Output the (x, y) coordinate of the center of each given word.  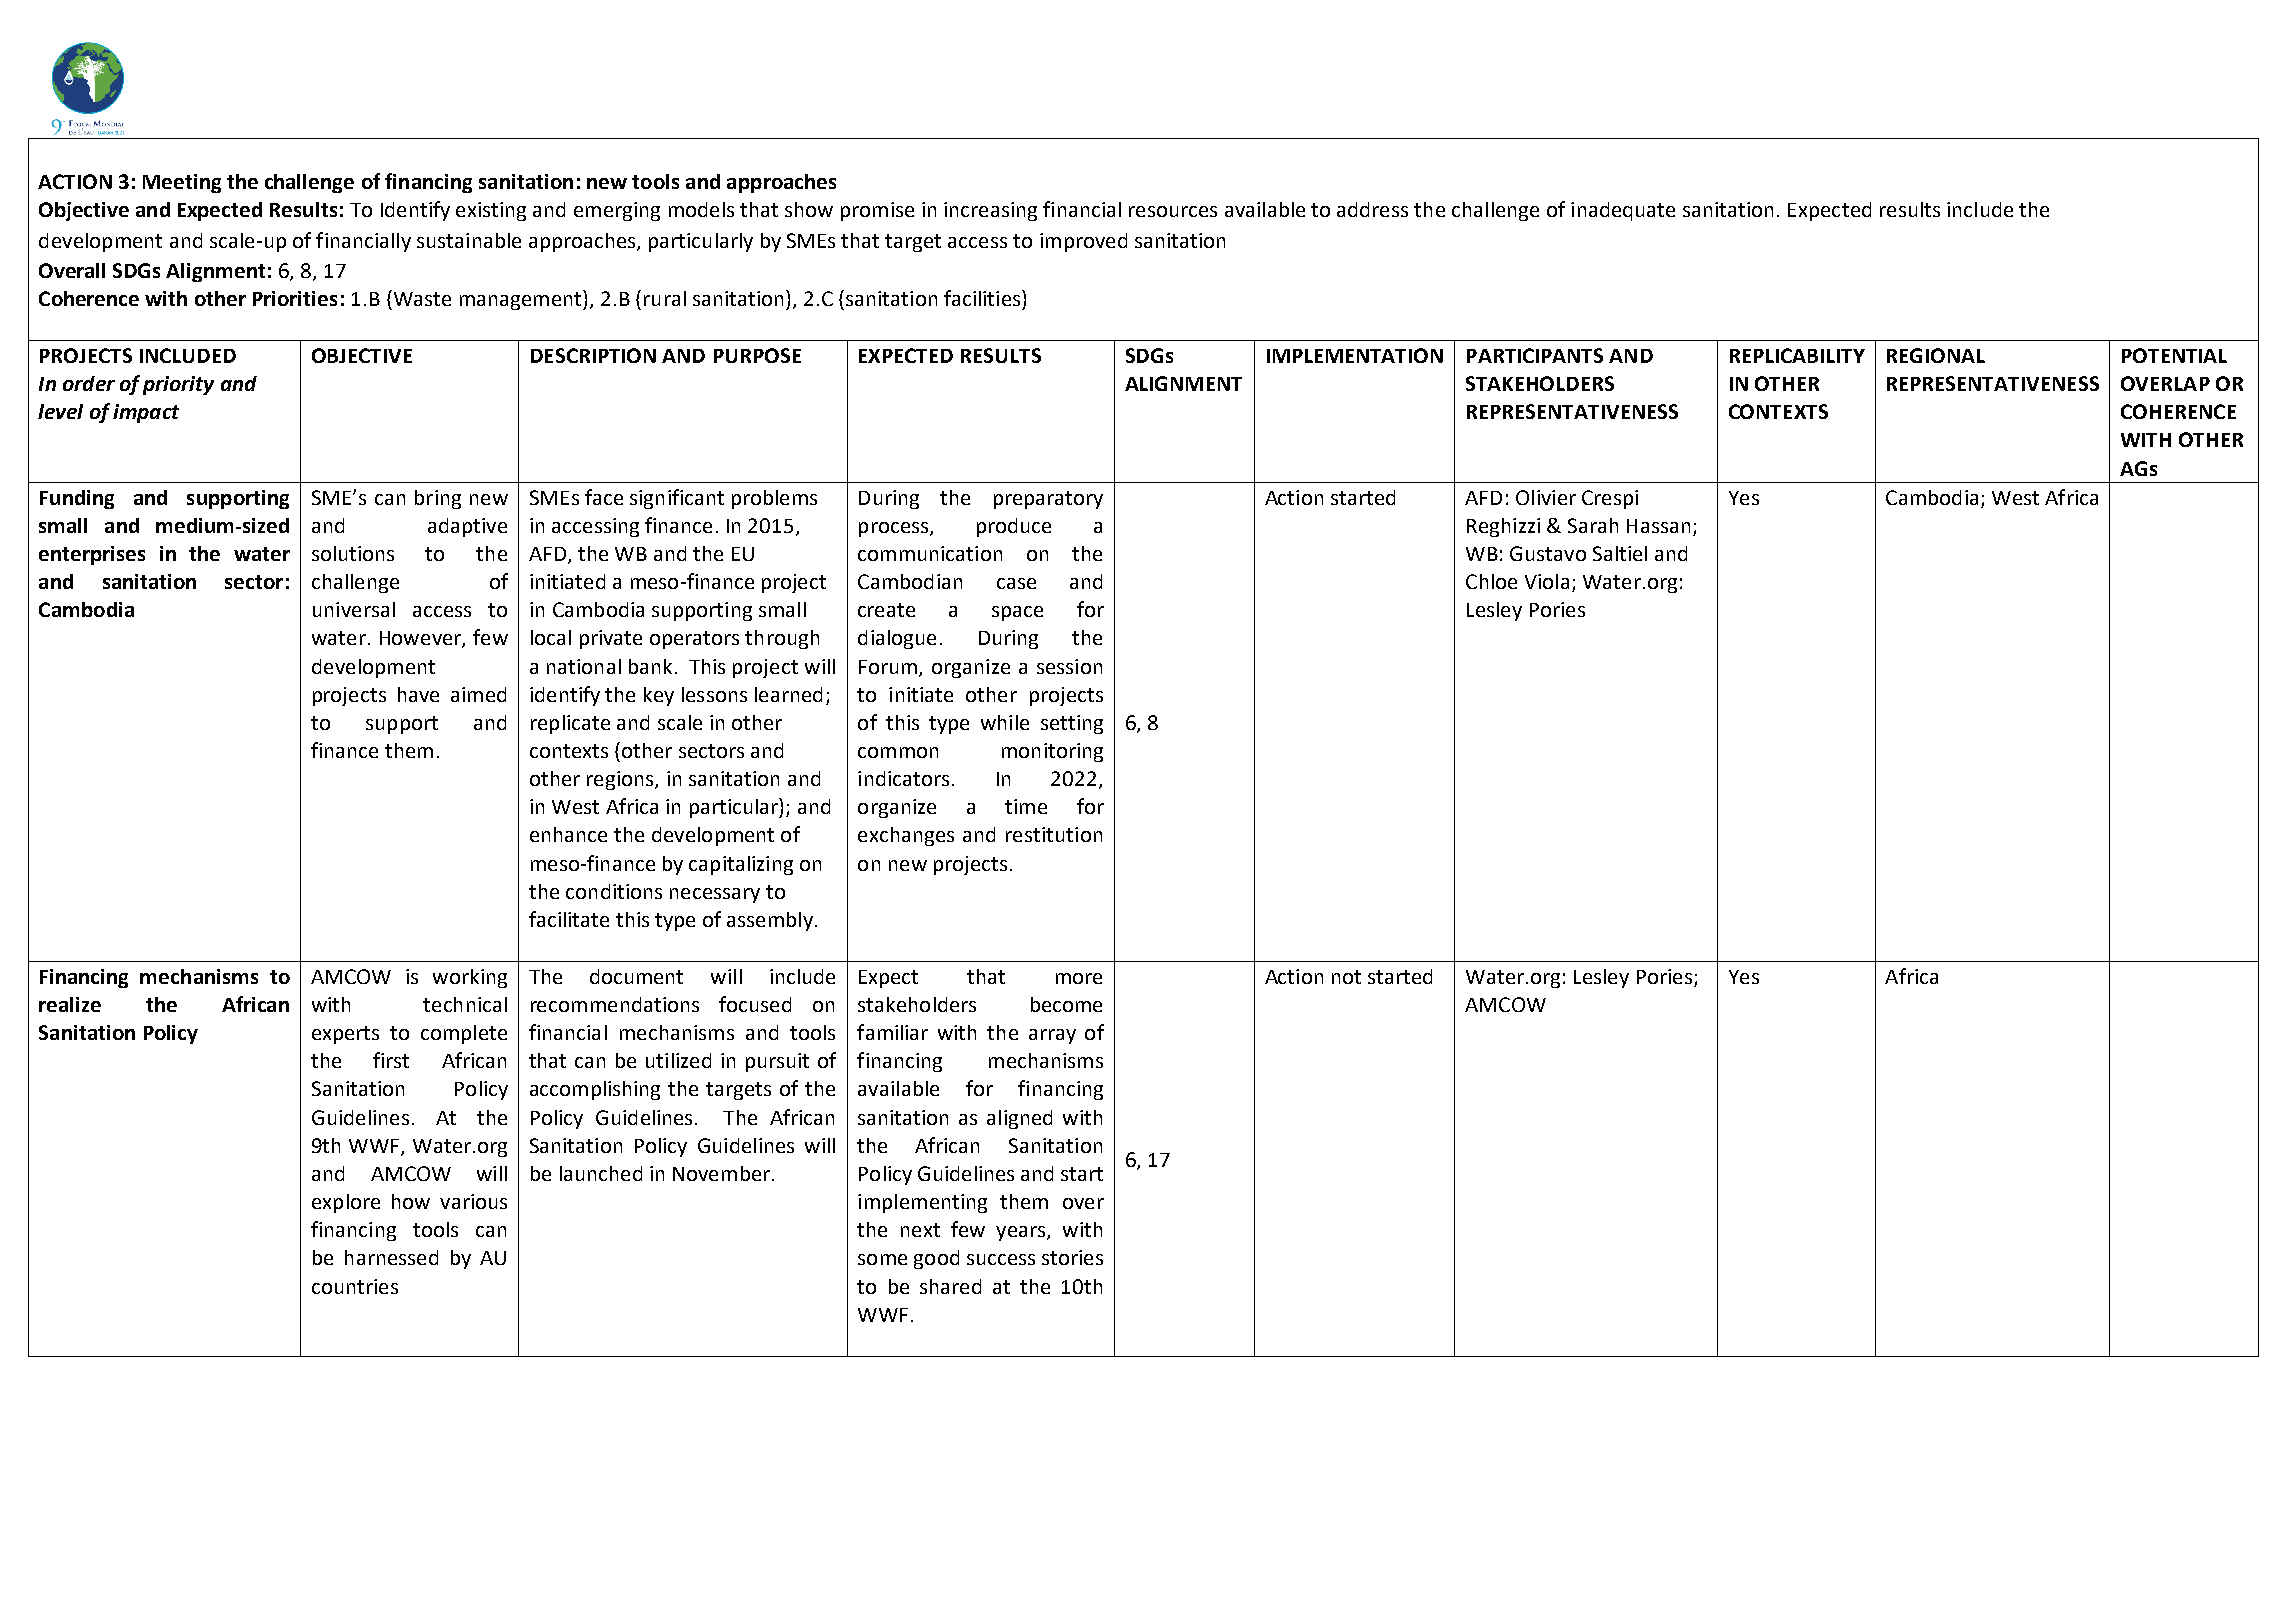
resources (1173, 211)
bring (438, 499)
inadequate (1623, 211)
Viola (1547, 581)
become (1066, 1004)
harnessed (391, 1257)
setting (1072, 724)
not (1346, 977)
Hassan (1658, 526)
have (418, 694)
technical (465, 1004)
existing (491, 211)
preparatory (1048, 500)
